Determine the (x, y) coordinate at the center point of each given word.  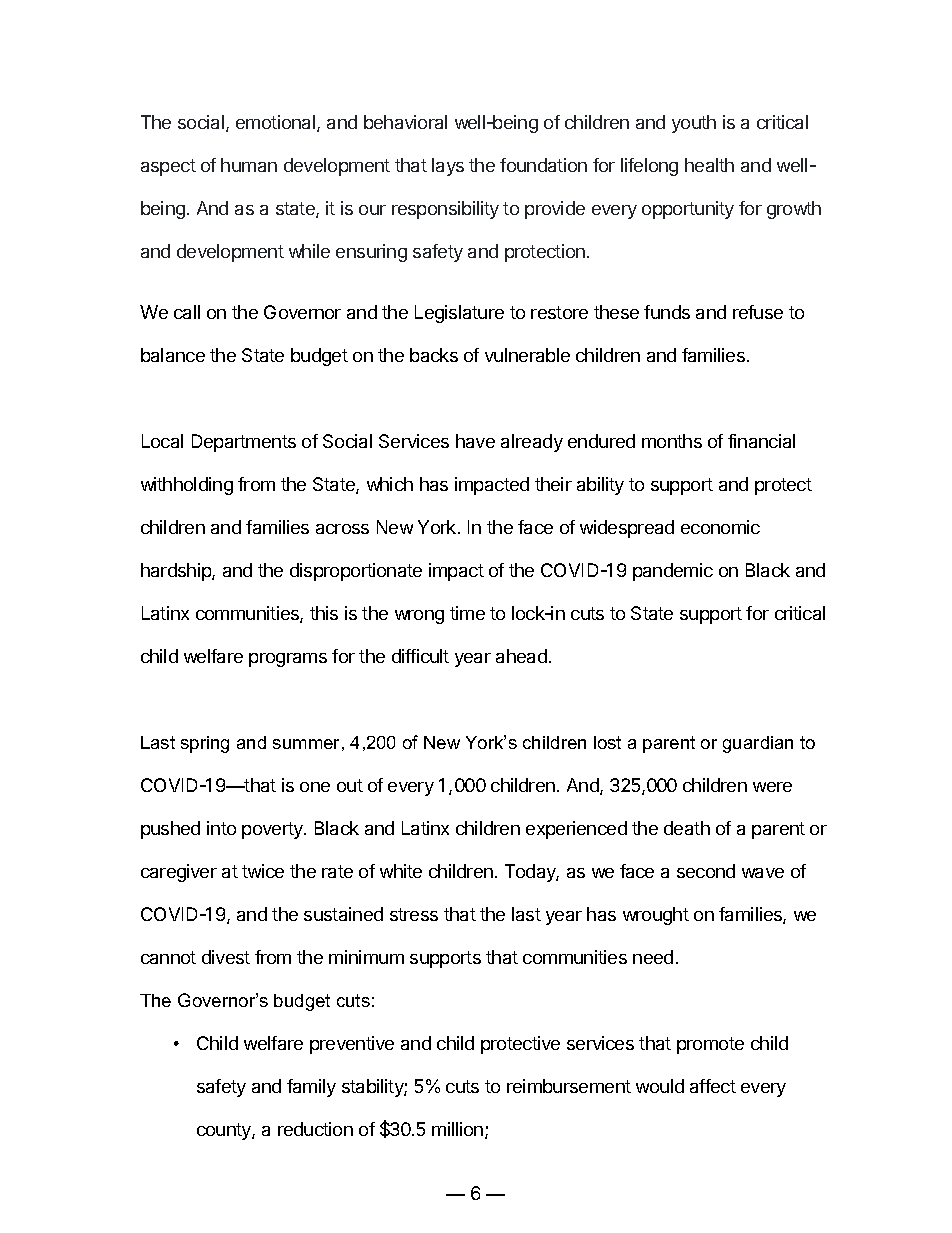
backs (434, 355)
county (225, 1131)
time (467, 613)
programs (288, 660)
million (457, 1129)
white (401, 871)
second (706, 871)
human (249, 165)
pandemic (673, 572)
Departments (244, 443)
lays (448, 167)
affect (713, 1086)
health (709, 165)
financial (761, 441)
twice (263, 871)
